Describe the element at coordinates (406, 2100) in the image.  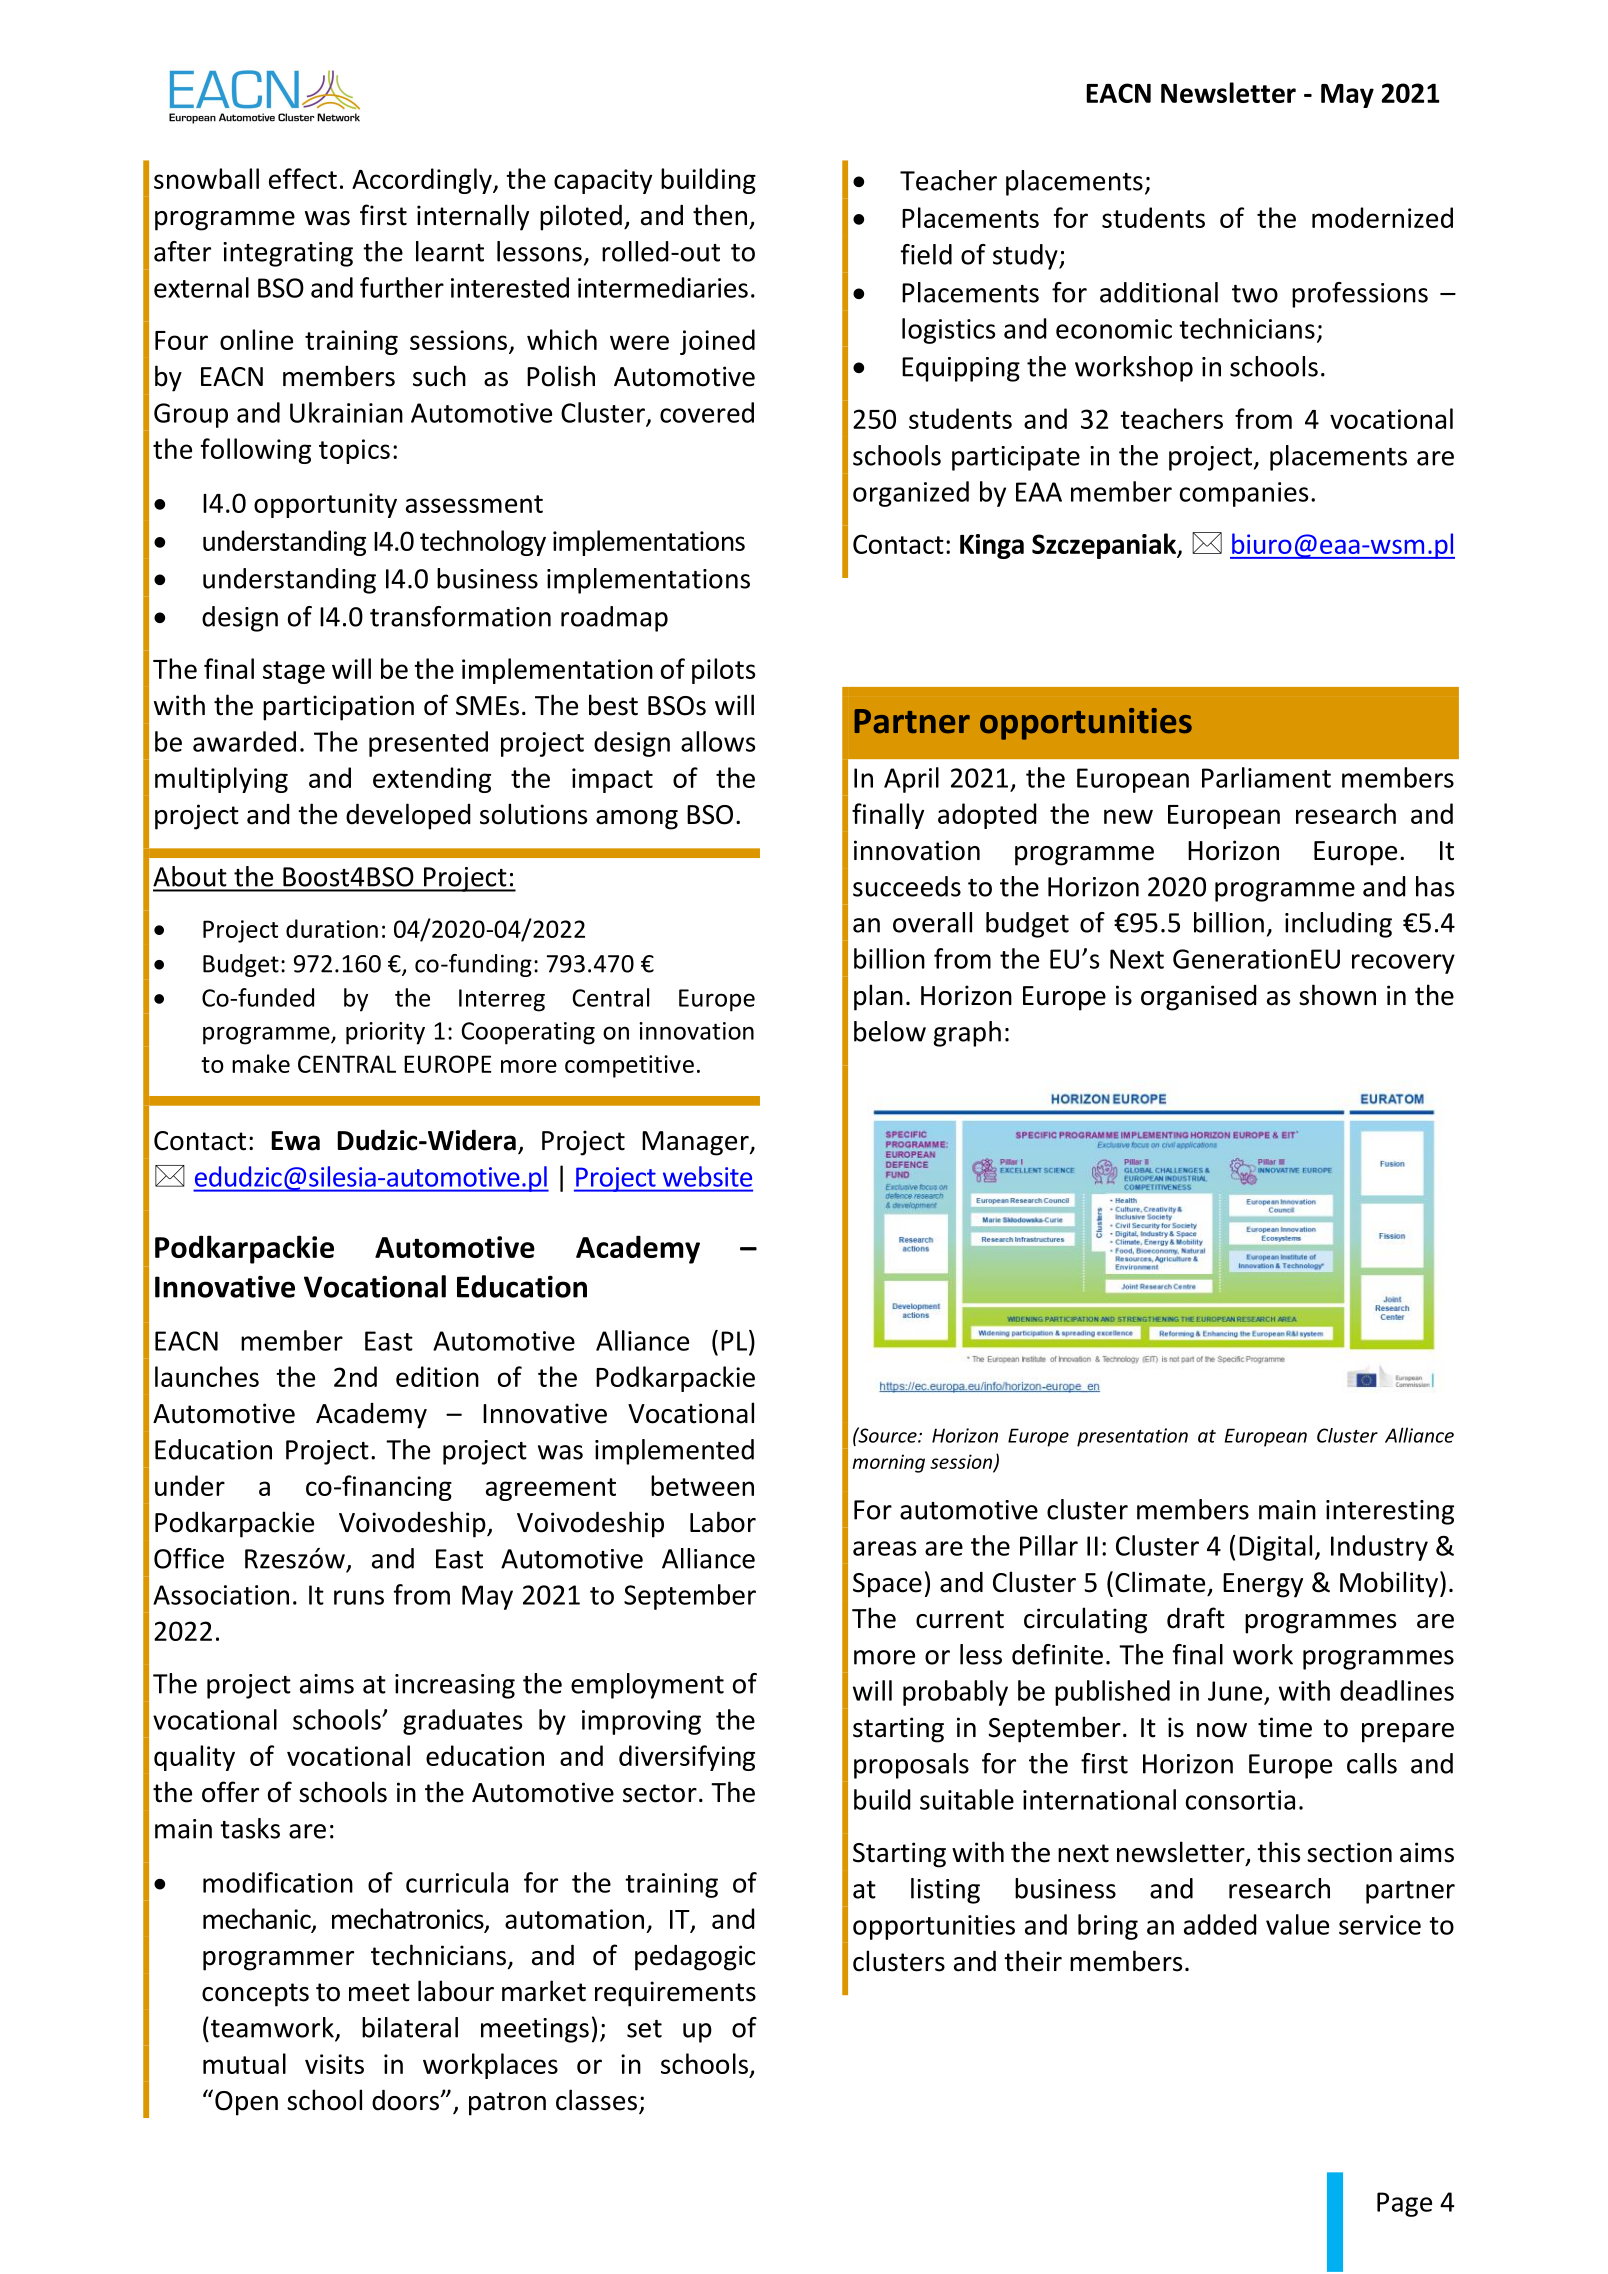
I see `doors` at that location.
